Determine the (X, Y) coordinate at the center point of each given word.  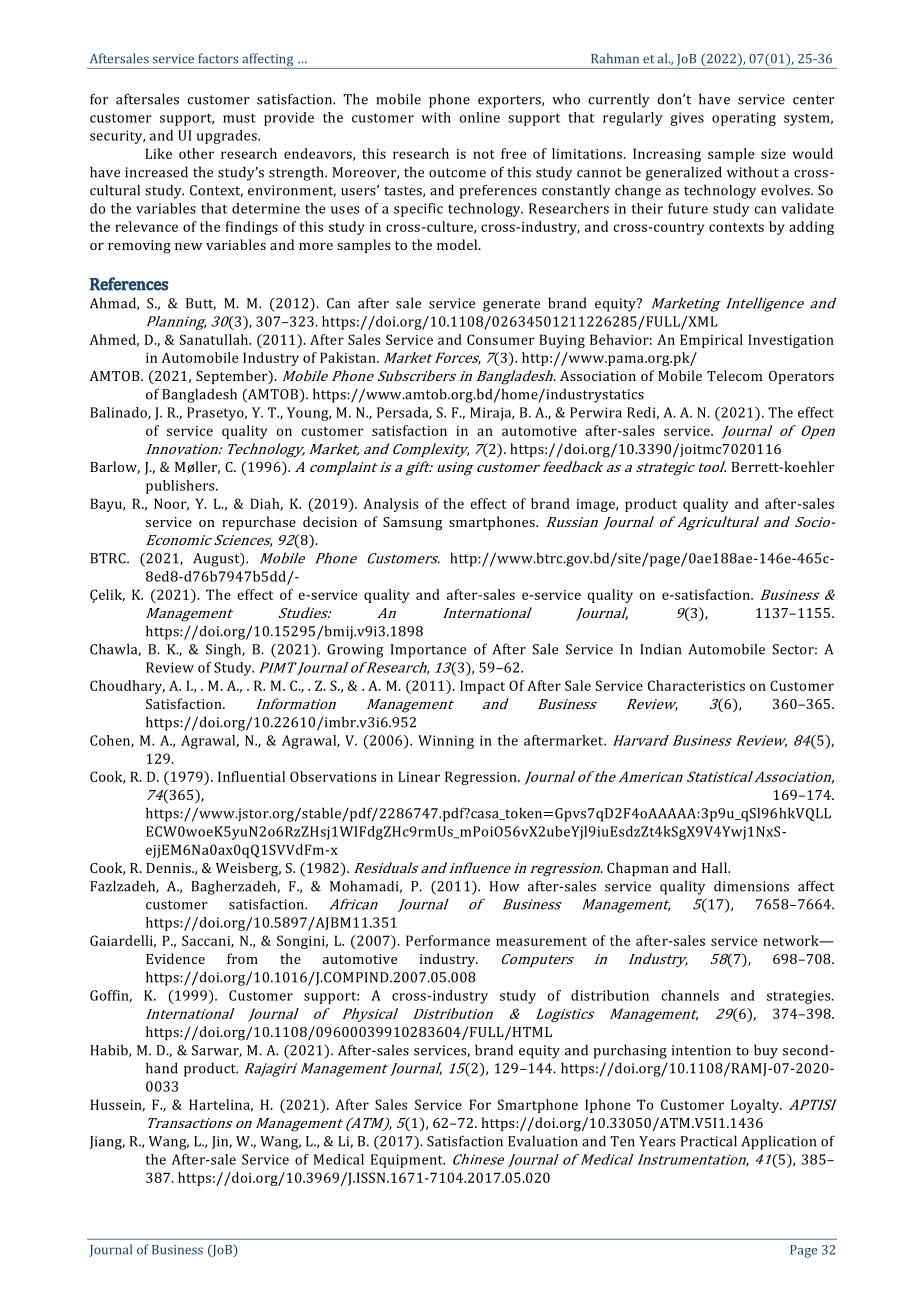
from (242, 958)
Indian (660, 649)
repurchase (259, 523)
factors (218, 58)
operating (744, 119)
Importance (428, 651)
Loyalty (756, 1106)
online (480, 117)
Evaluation (543, 1141)
